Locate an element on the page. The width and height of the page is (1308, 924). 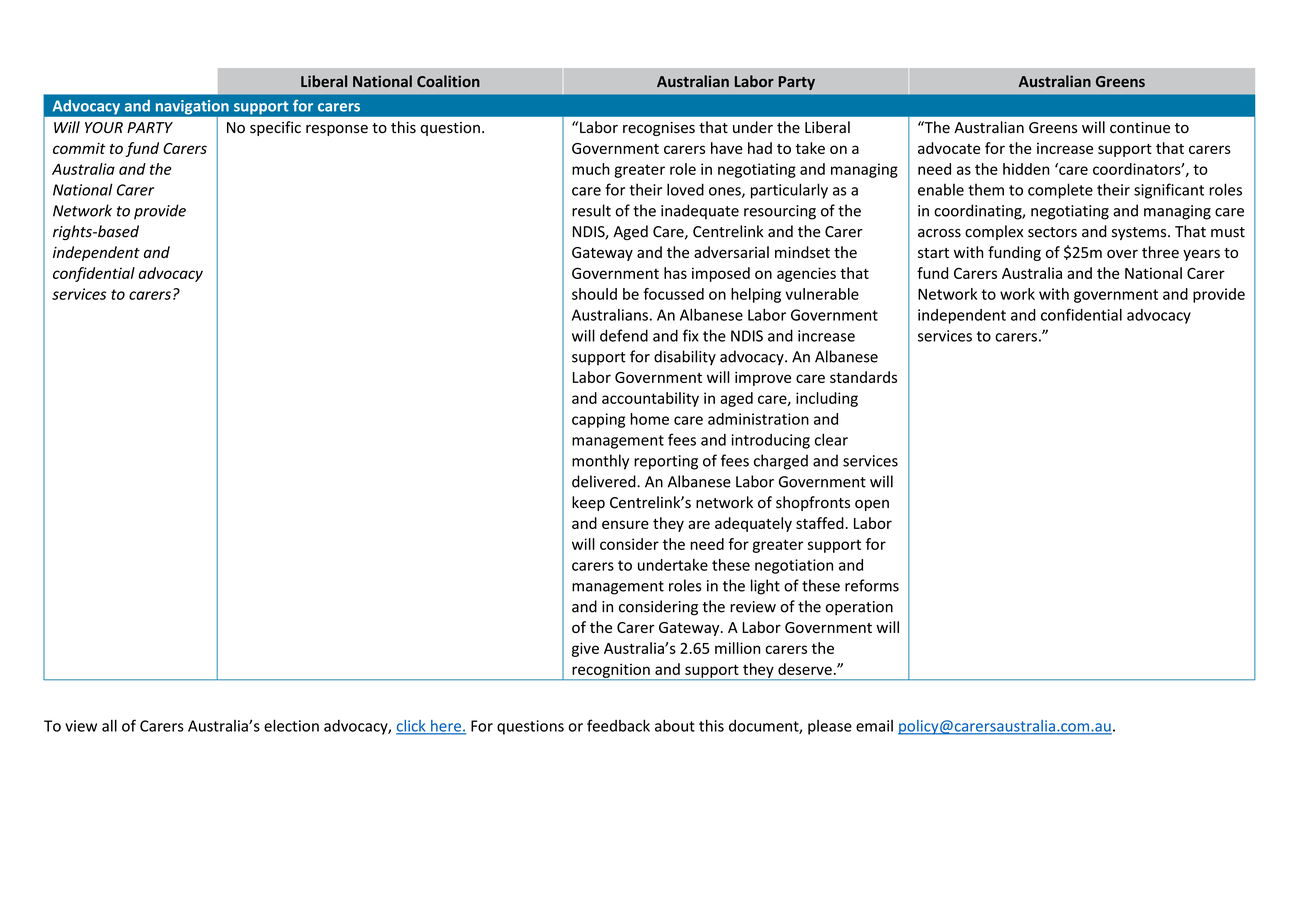
about is located at coordinates (675, 725).
